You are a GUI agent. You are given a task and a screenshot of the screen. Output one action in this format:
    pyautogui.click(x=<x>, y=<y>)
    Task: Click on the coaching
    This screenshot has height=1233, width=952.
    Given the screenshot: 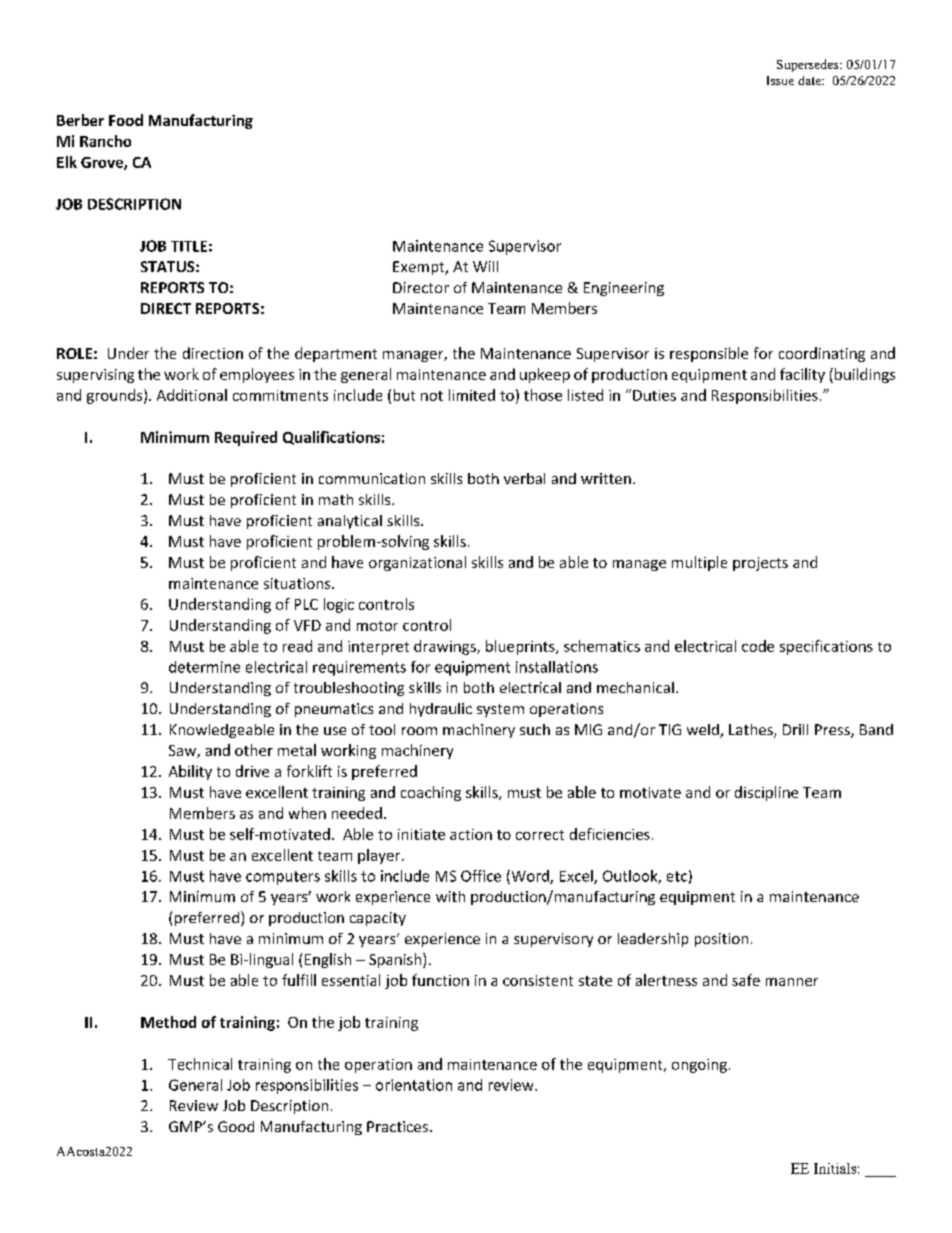 What is the action you would take?
    pyautogui.click(x=431, y=793)
